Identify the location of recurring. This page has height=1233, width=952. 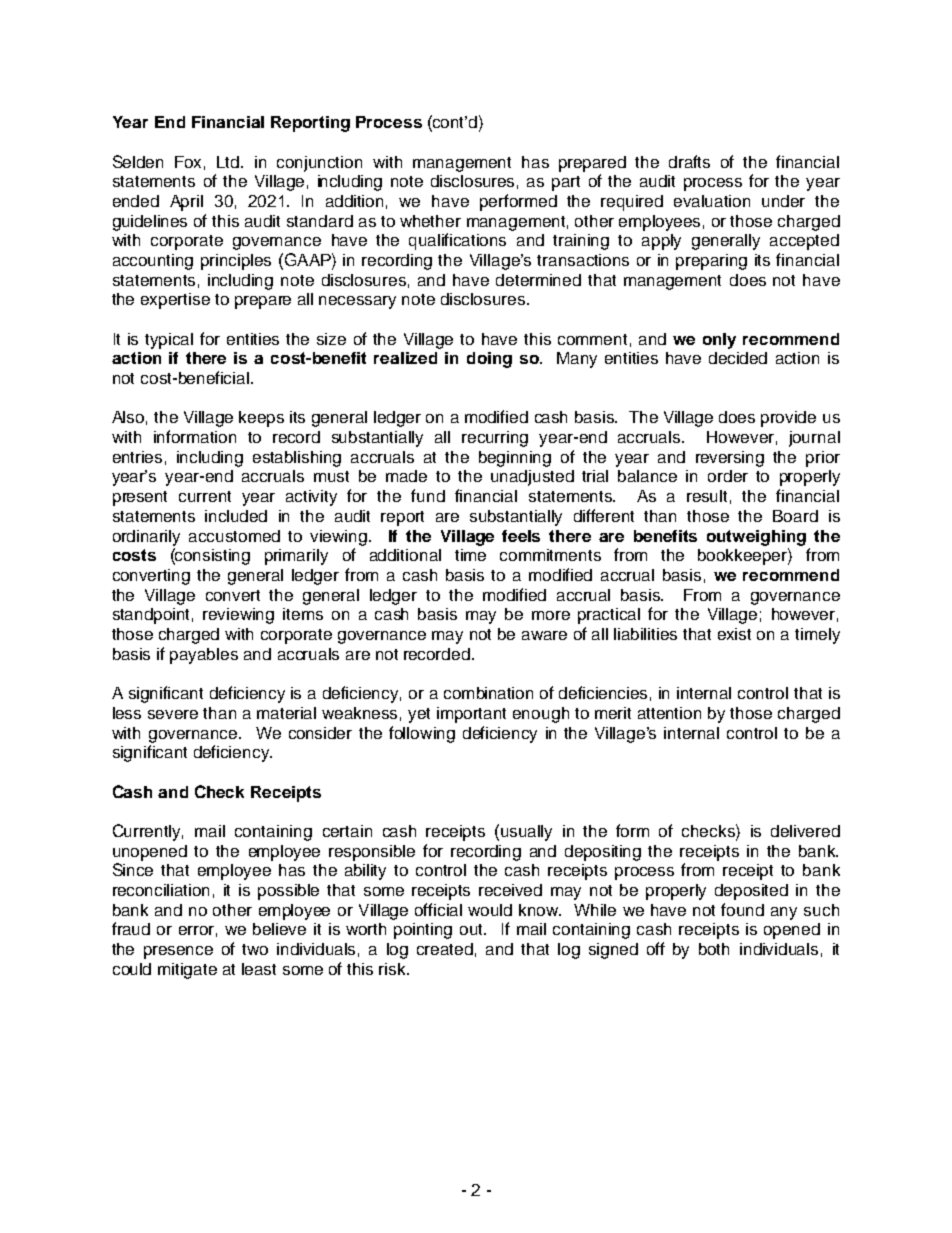
(495, 439).
